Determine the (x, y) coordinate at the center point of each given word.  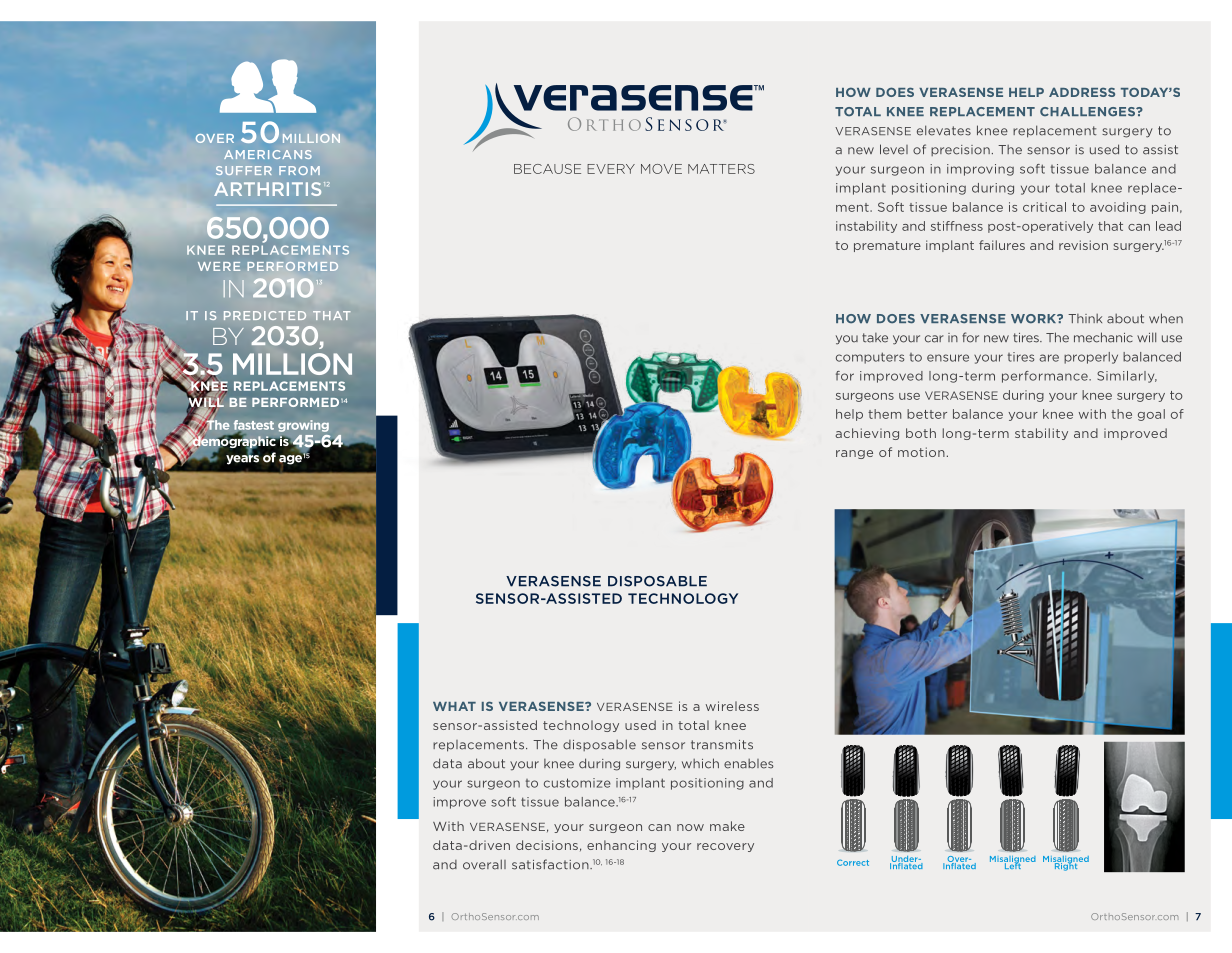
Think (1085, 318)
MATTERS (721, 169)
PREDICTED (265, 315)
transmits (722, 745)
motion (921, 452)
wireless (732, 706)
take (875, 338)
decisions (547, 845)
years (242, 458)
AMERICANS (268, 154)
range (854, 454)
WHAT (454, 706)
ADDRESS (1082, 92)
